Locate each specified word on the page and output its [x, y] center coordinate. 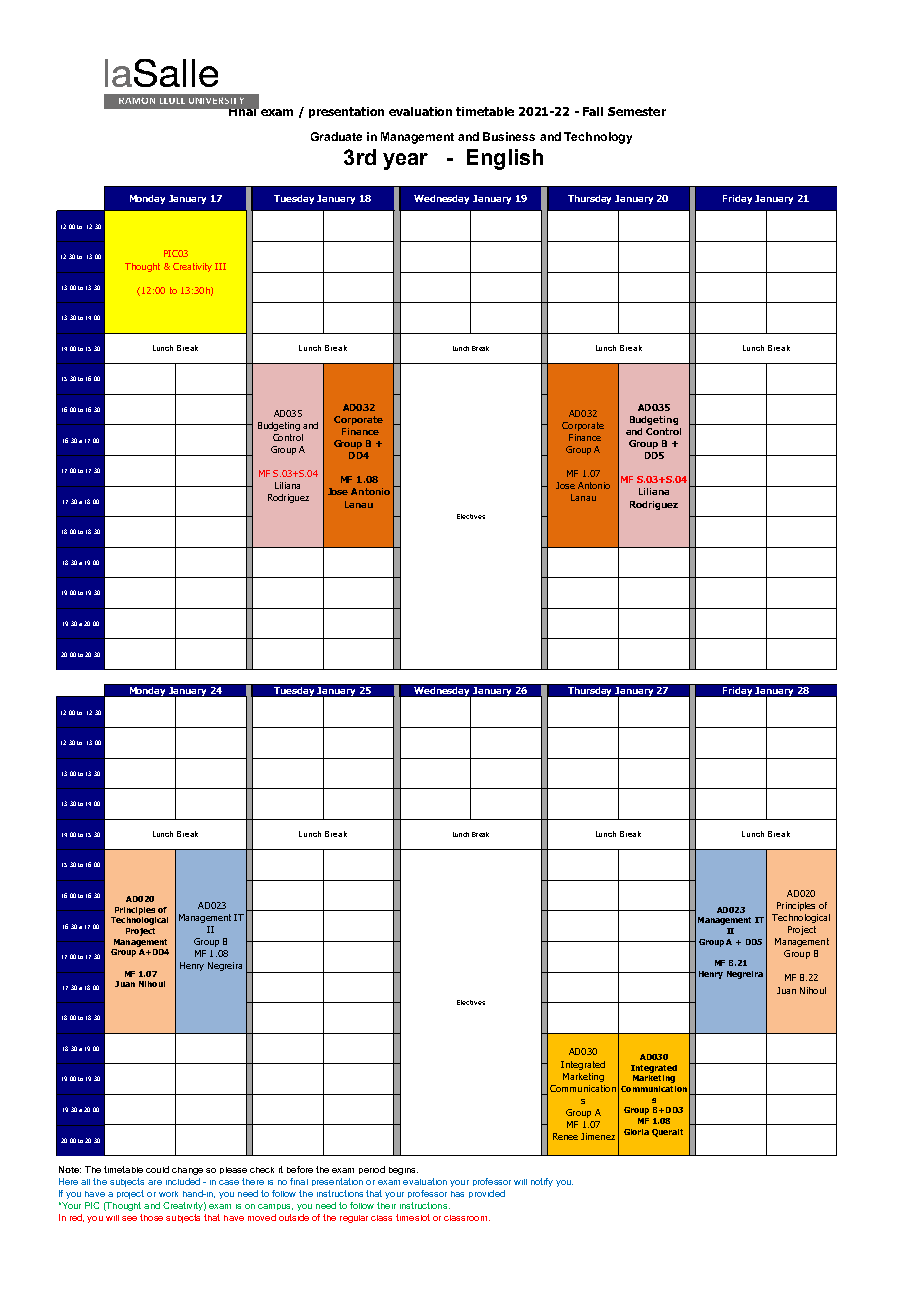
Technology [598, 138]
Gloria [636, 1132]
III [220, 266]
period [372, 1170]
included [183, 1181]
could [157, 1169]
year [405, 161]
